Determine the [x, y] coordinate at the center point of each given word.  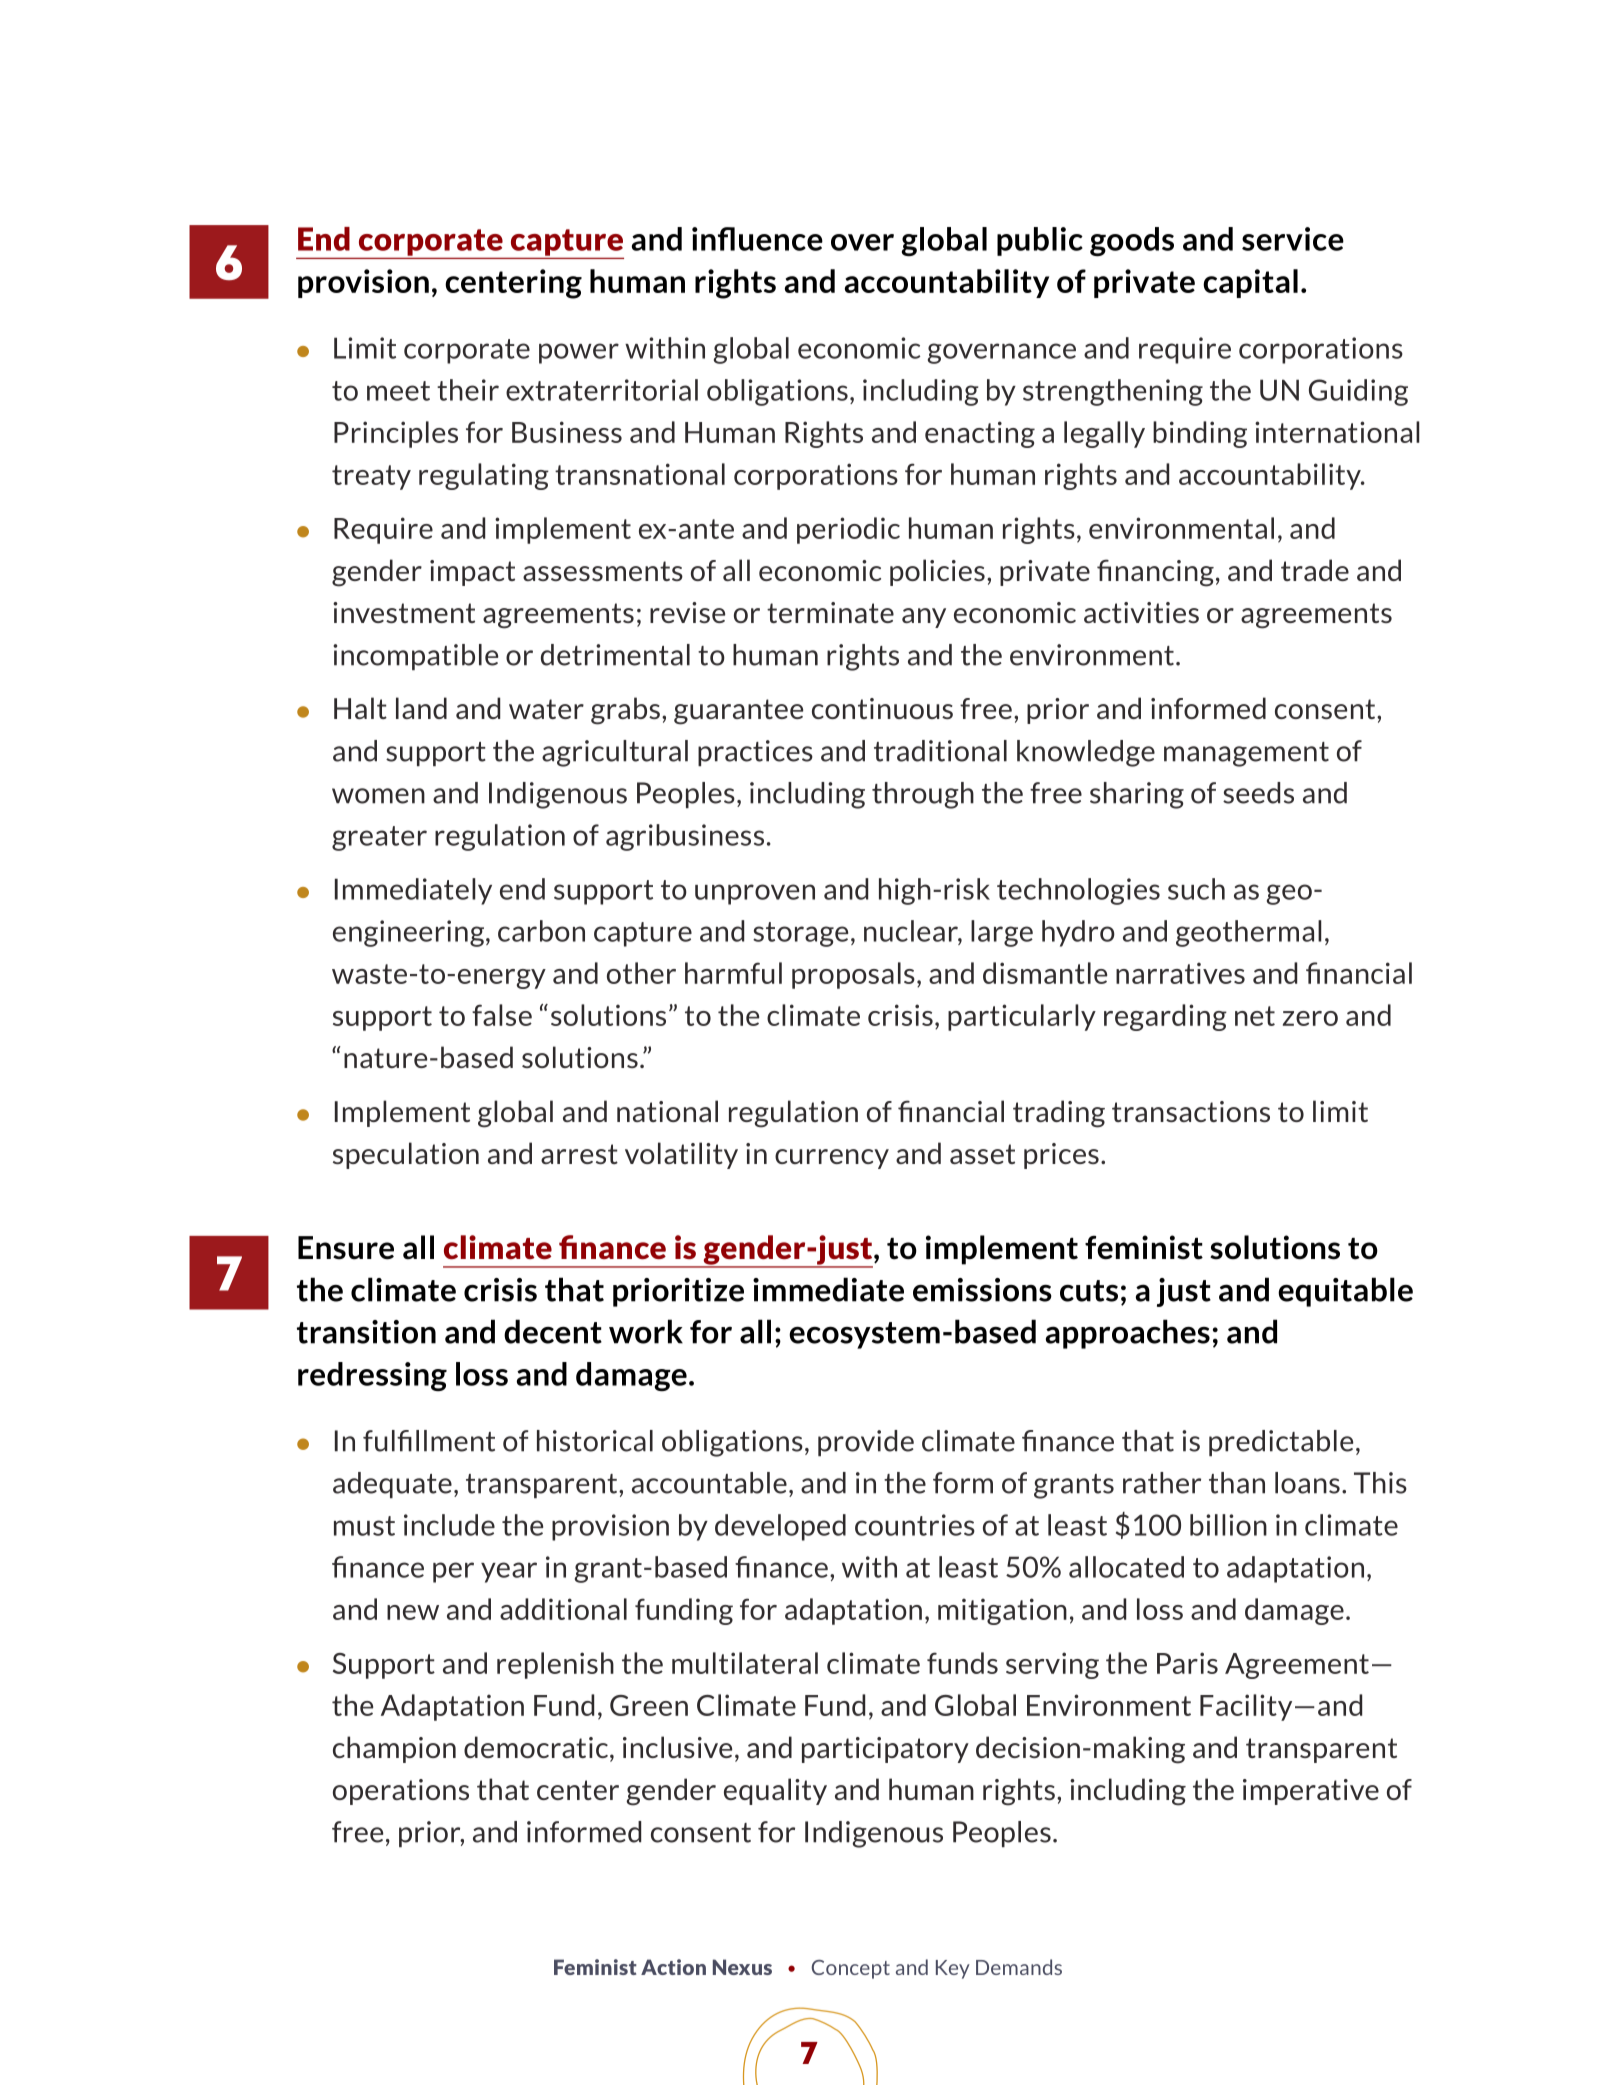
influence [757, 239]
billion [1228, 1525]
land [421, 708]
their [468, 390]
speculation [406, 1155]
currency [832, 1159]
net [1255, 1016]
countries [915, 1525]
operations [401, 1792]
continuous [882, 708]
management [1246, 754]
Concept [851, 1969]
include [449, 1525]
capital [1250, 283]
